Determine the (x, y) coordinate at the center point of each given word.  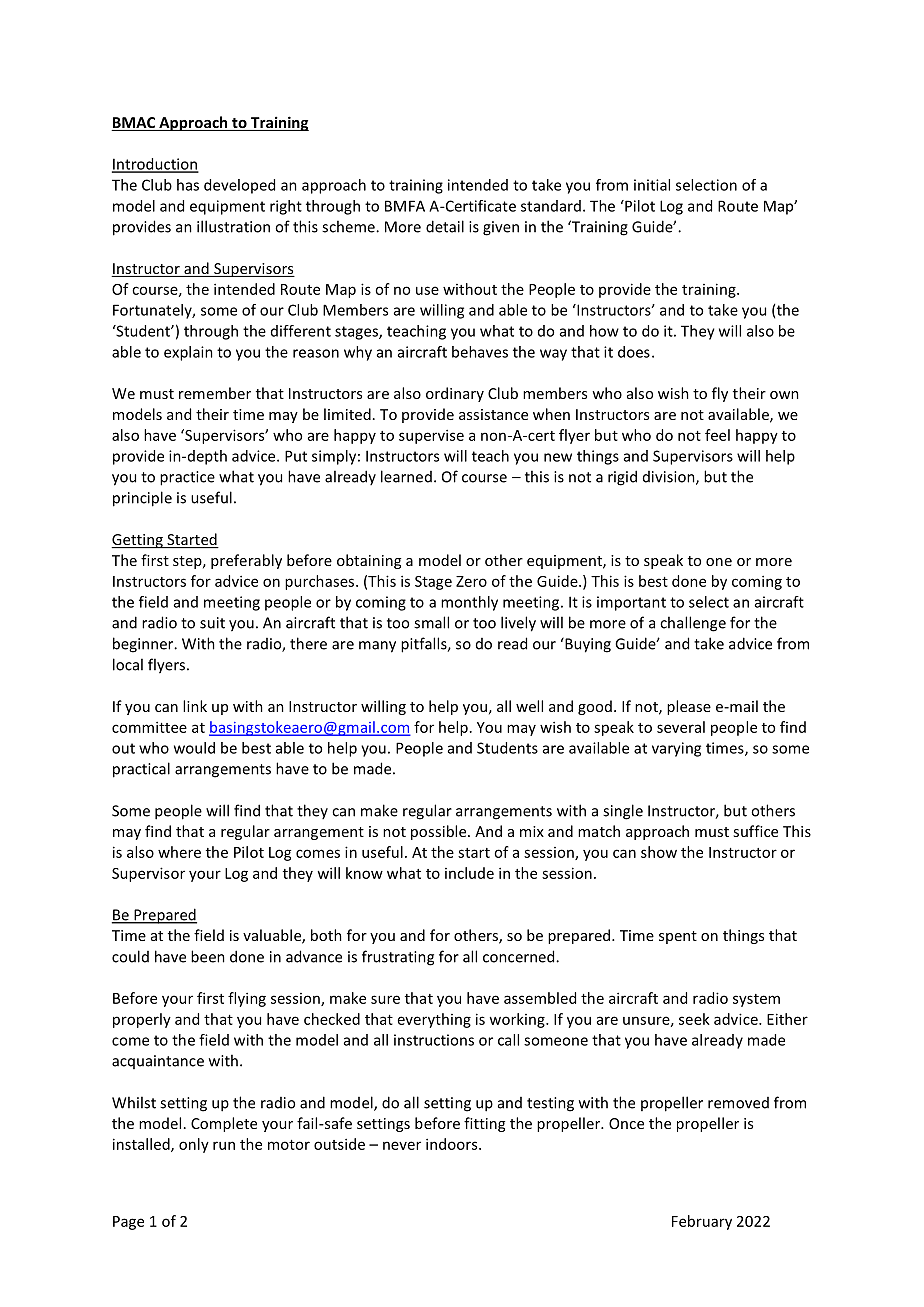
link (195, 706)
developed (239, 186)
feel (717, 435)
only (194, 1145)
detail (445, 226)
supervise (431, 436)
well (529, 706)
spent (678, 937)
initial (652, 185)
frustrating (398, 958)
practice (187, 478)
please (689, 707)
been (208, 956)
